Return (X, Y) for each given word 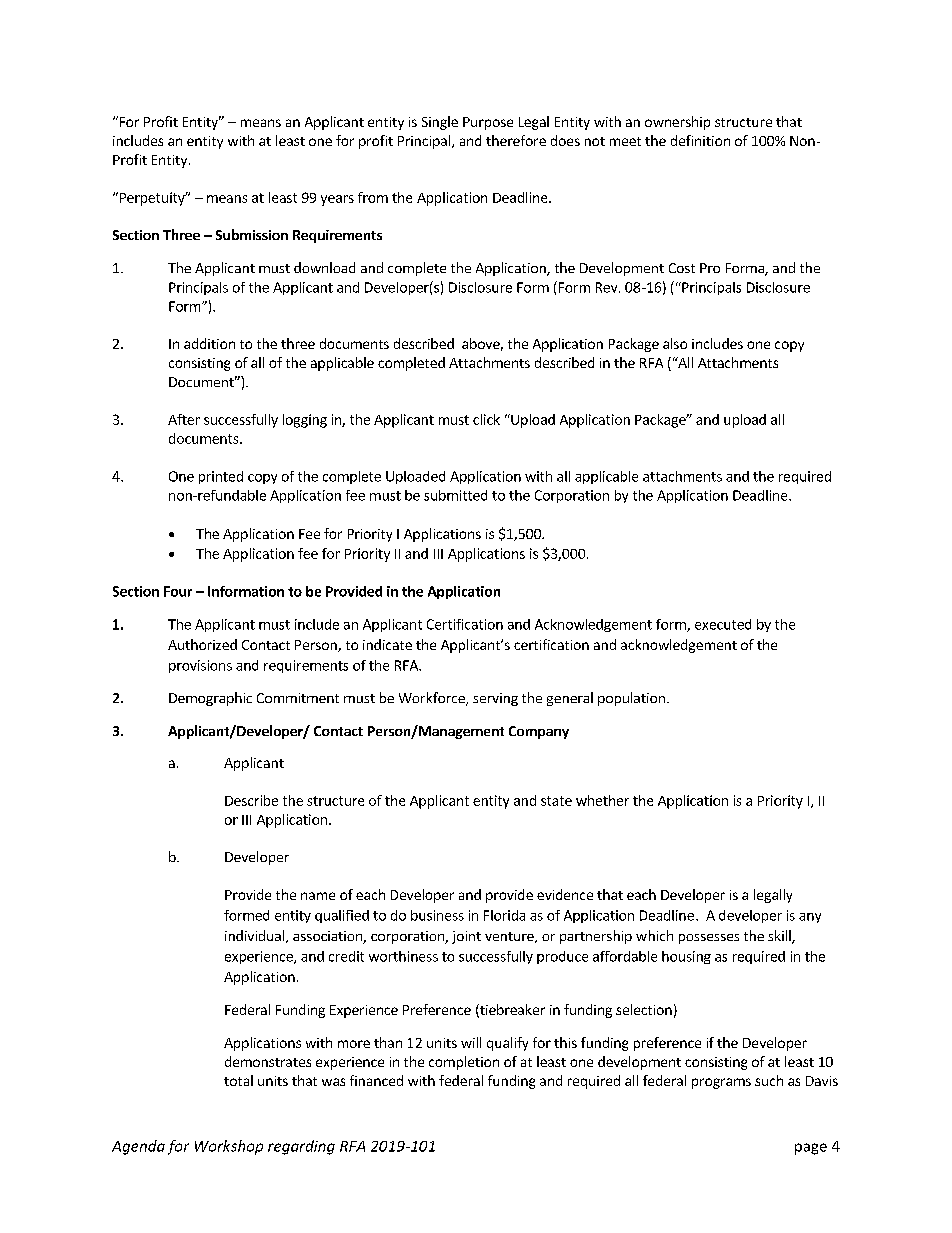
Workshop (229, 1147)
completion (464, 1063)
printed (221, 477)
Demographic (210, 699)
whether (602, 800)
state (556, 801)
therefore (516, 140)
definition (700, 140)
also (675, 343)
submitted (455, 495)
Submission (252, 234)
